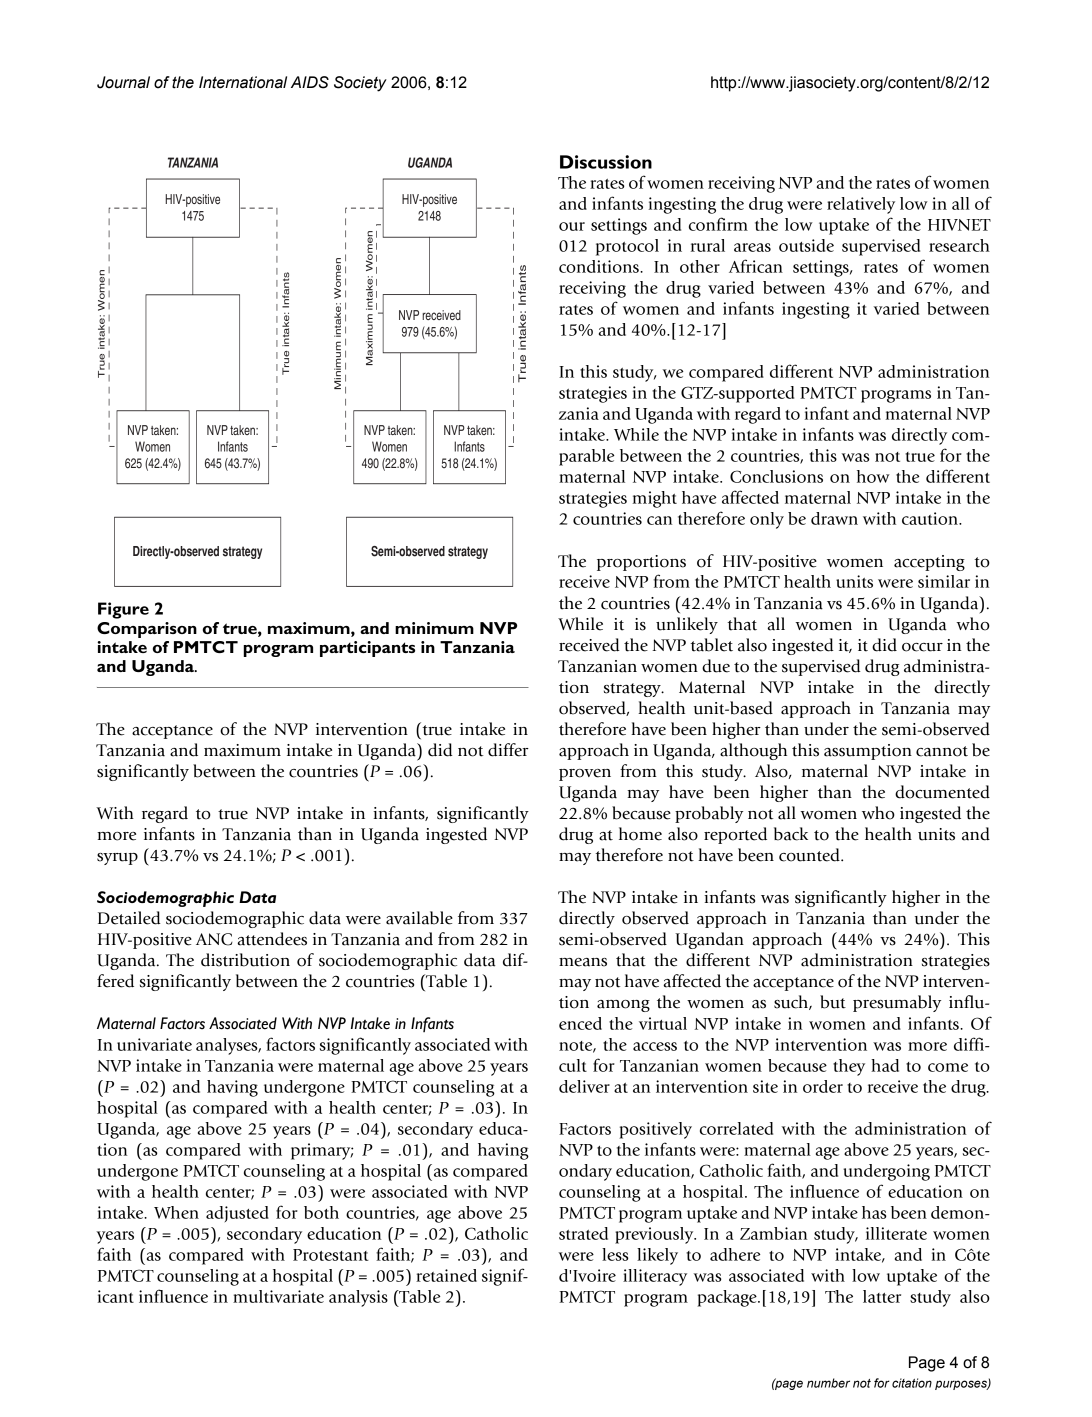 Image resolution: width=1092 pixels, height=1417 pixels. What do you see at coordinates (123, 610) in the screenshot?
I see `Figure` at bounding box center [123, 610].
